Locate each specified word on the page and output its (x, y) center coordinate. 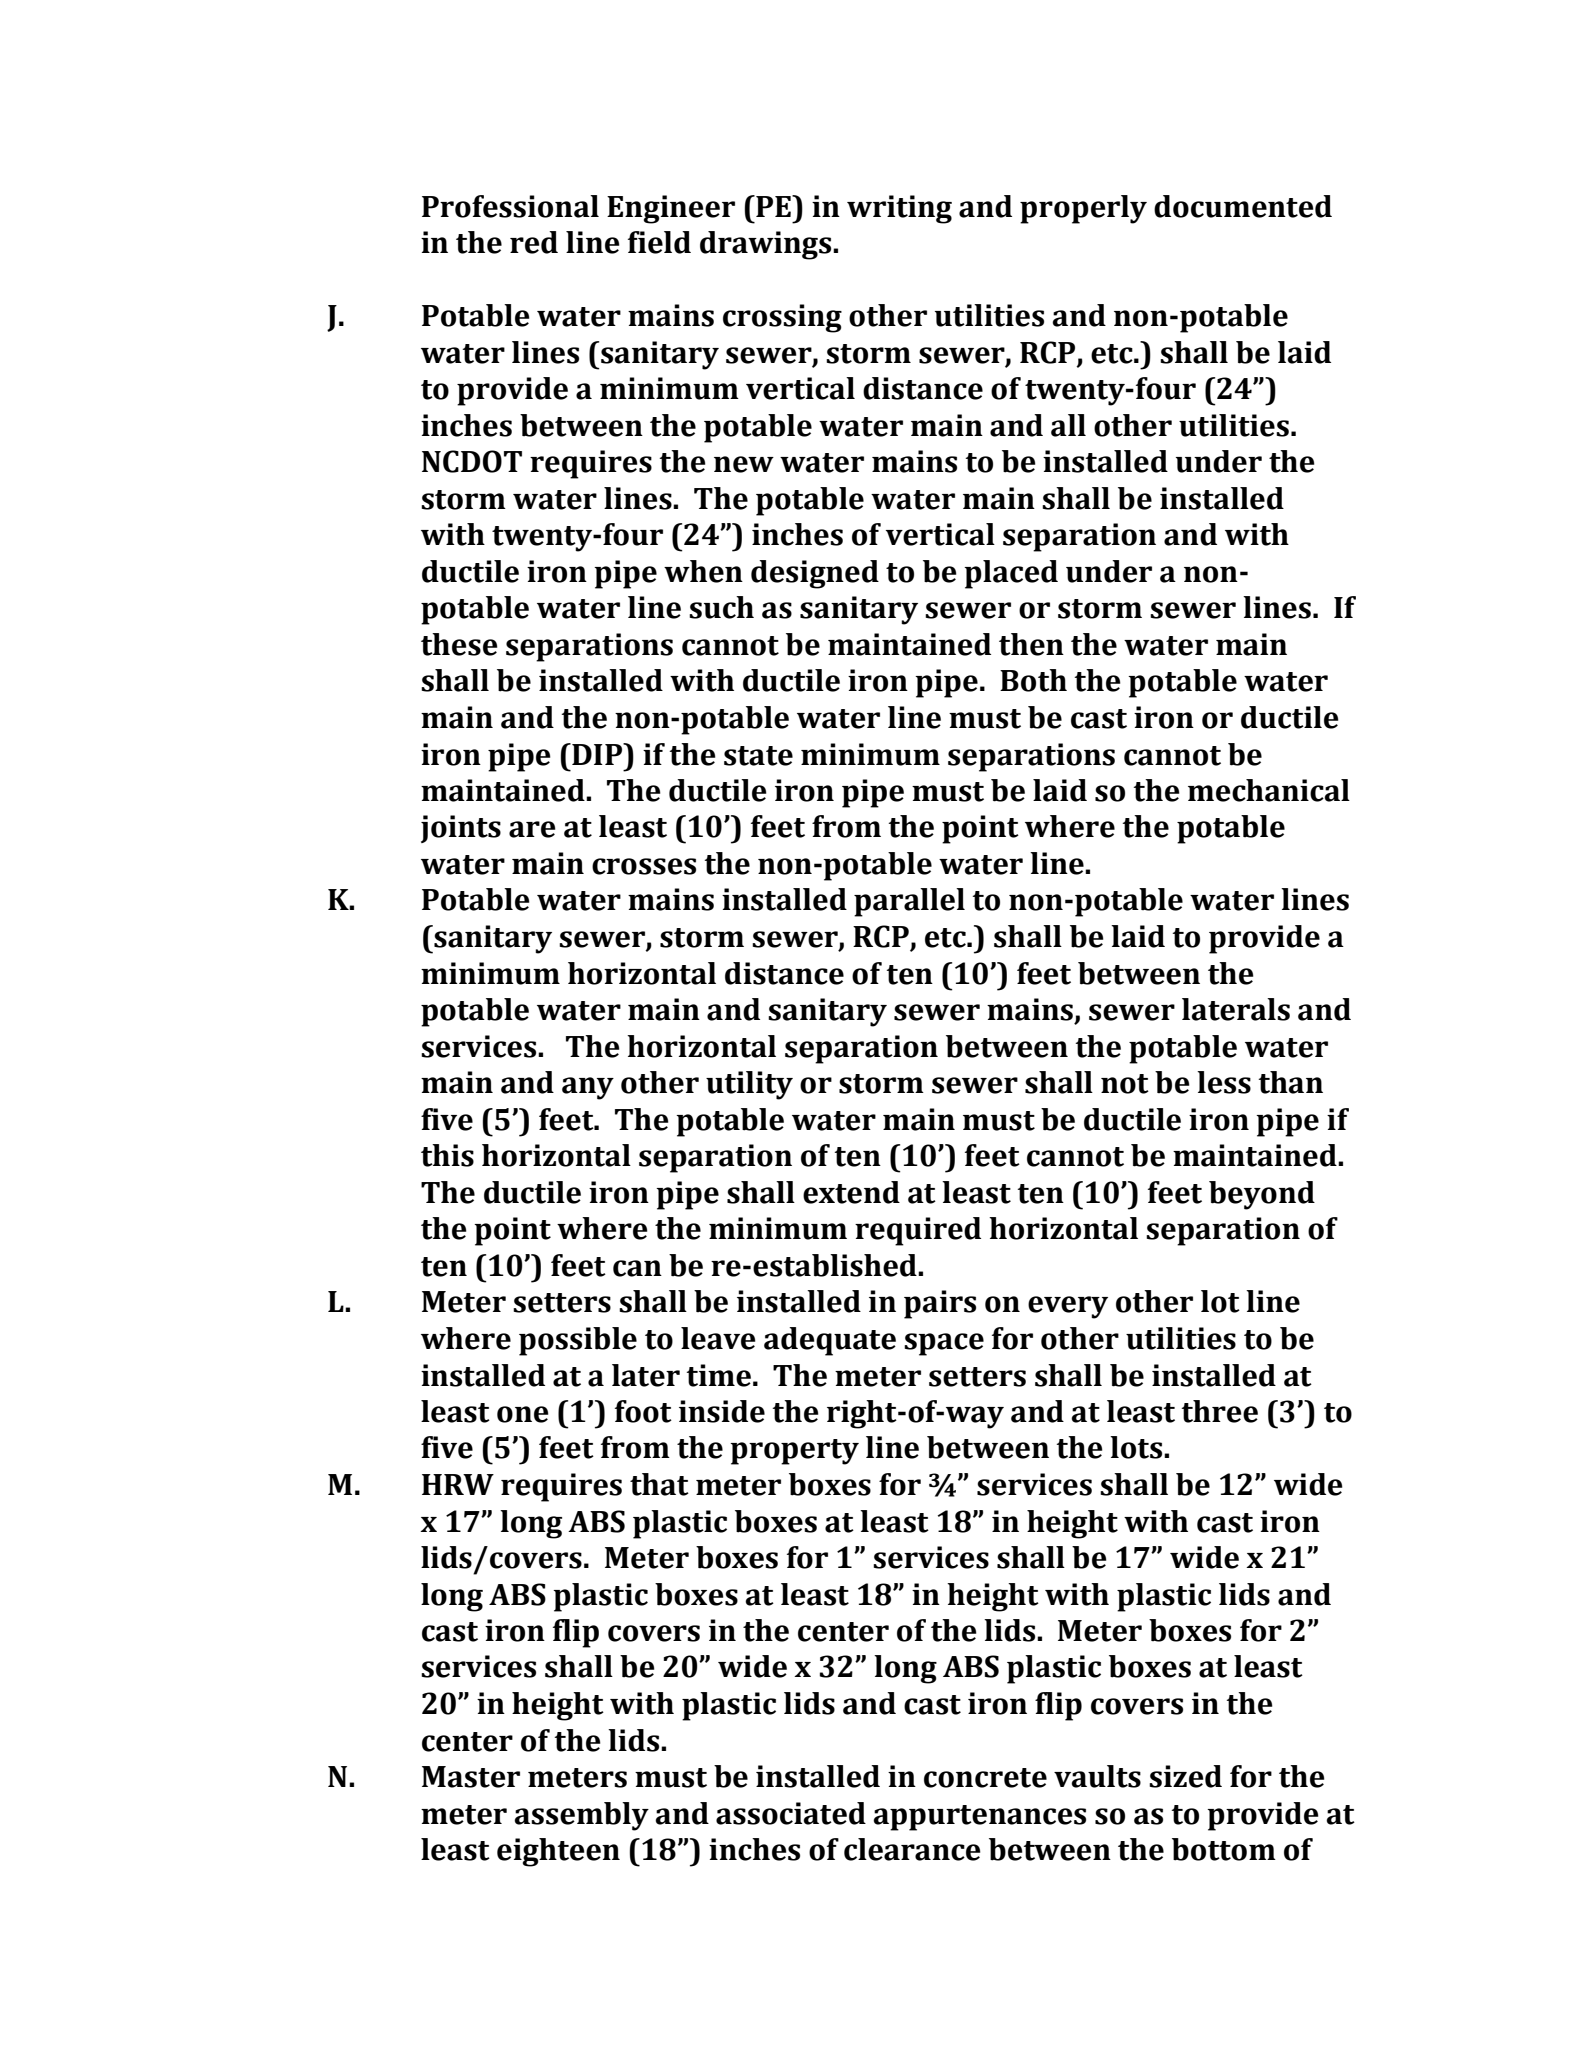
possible (578, 1341)
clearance (912, 1849)
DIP (597, 754)
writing (899, 209)
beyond (1262, 1195)
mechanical (1269, 790)
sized (1185, 1776)
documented (1243, 206)
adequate (830, 1341)
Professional (510, 206)
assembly (581, 1816)
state (758, 756)
